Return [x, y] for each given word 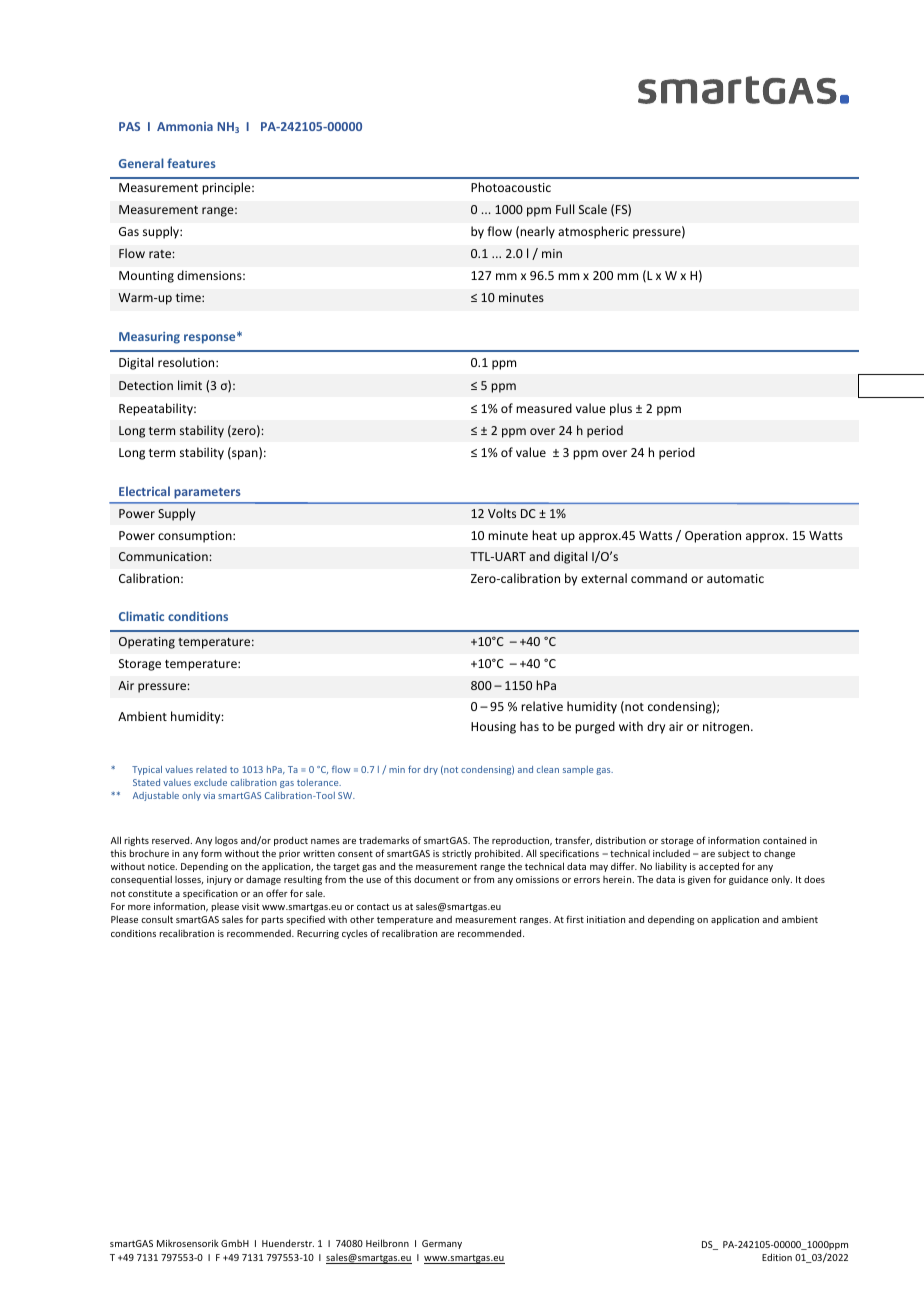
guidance [748, 880]
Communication [163, 556]
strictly [457, 854]
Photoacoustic [511, 187]
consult [157, 919]
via [209, 795]
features [191, 163]
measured [544, 408]
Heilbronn [387, 1243]
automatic [735, 578]
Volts [502, 513]
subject [734, 854]
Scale [593, 209]
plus [621, 409]
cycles [355, 934]
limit [190, 385]
